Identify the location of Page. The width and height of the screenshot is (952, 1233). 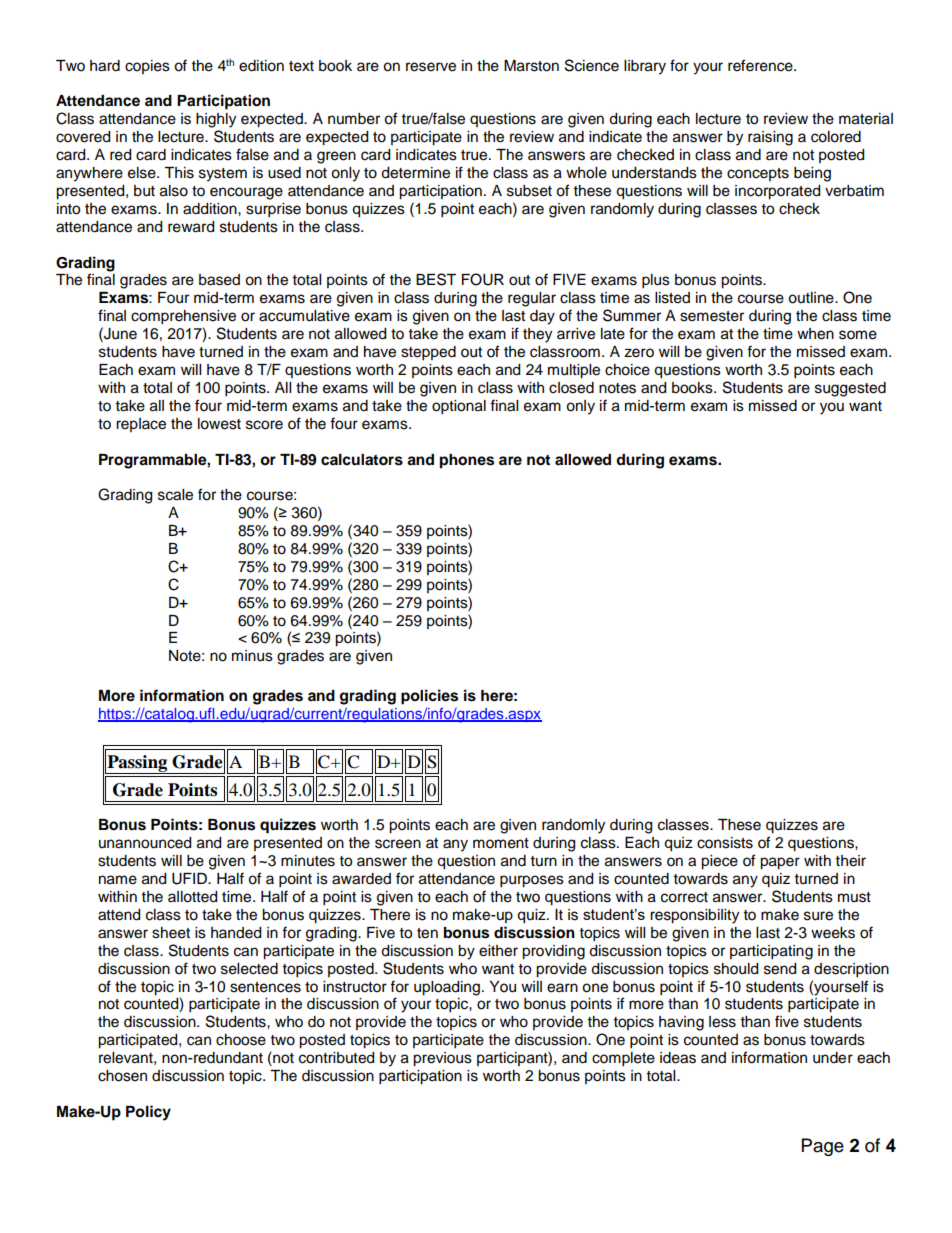
(823, 1147).
